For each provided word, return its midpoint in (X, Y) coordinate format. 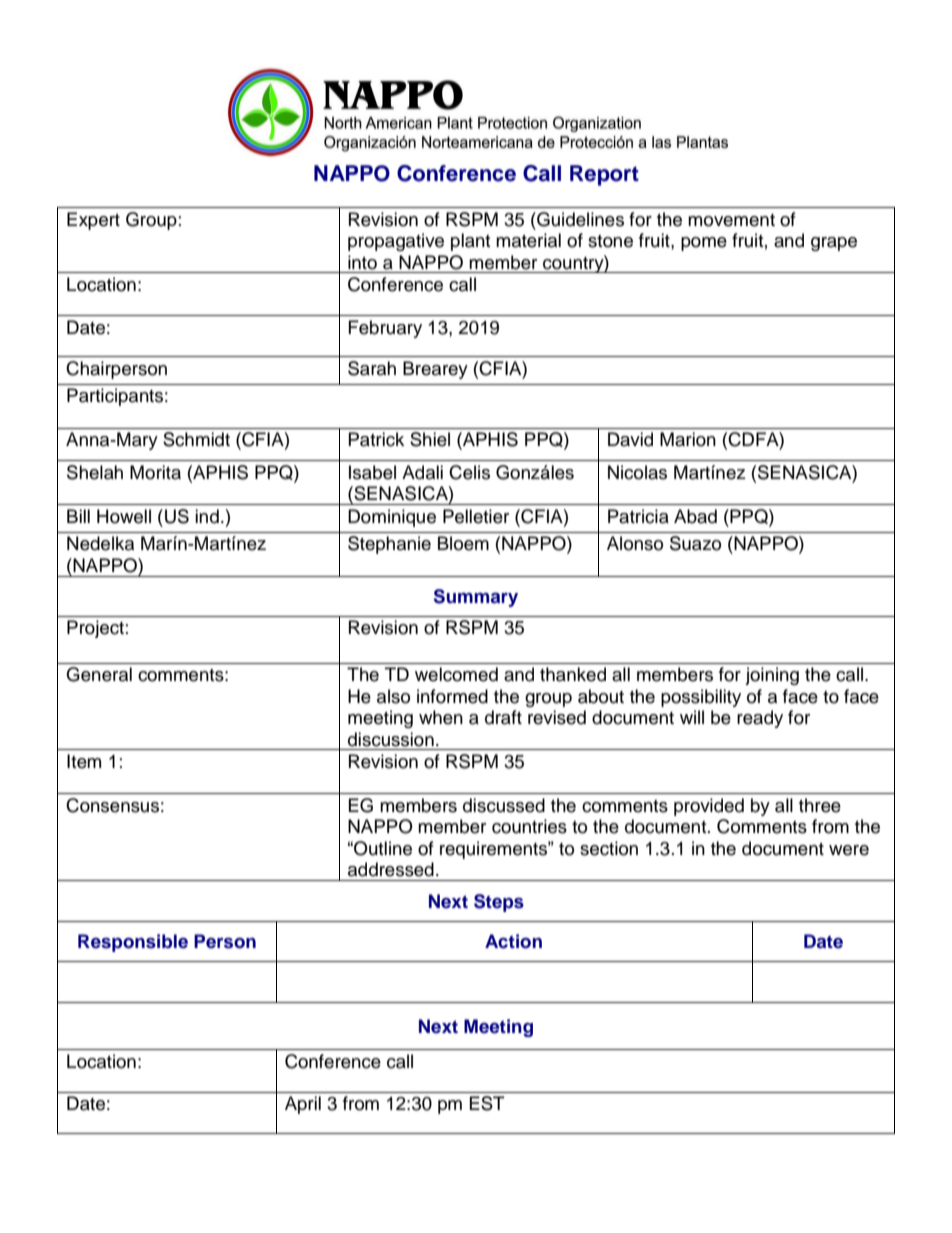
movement (731, 220)
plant (470, 242)
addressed (391, 869)
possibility (701, 698)
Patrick (376, 439)
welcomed (456, 674)
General (99, 674)
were (849, 850)
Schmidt (196, 439)
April (303, 1105)
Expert (93, 221)
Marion (688, 439)
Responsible (133, 943)
